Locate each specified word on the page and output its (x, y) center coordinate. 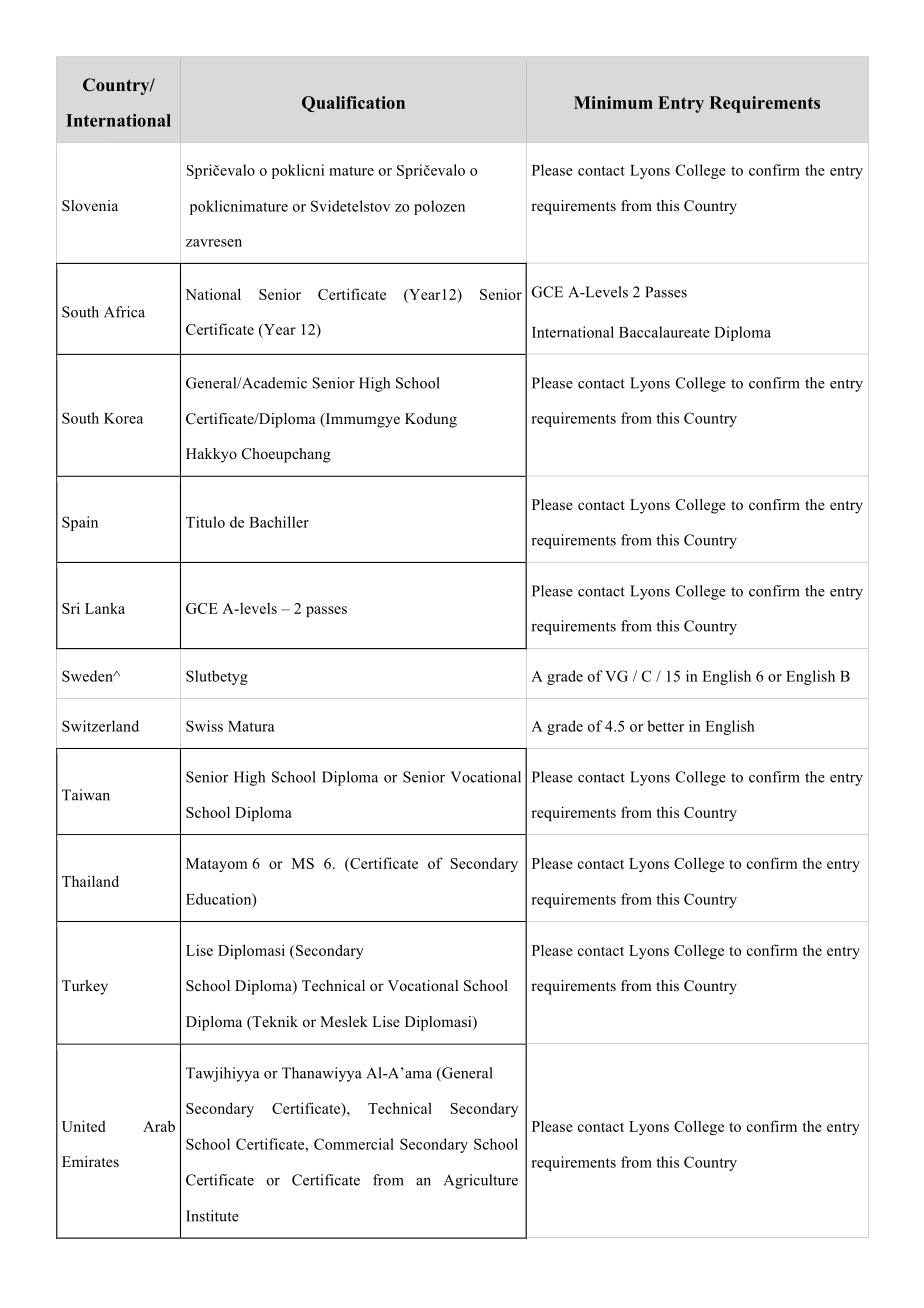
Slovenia (90, 206)
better (665, 726)
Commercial (354, 1144)
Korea (123, 418)
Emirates (90, 1161)
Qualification (353, 104)
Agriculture (481, 1181)
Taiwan (86, 795)
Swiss (204, 726)
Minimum (613, 102)
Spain (80, 523)
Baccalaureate (664, 332)
